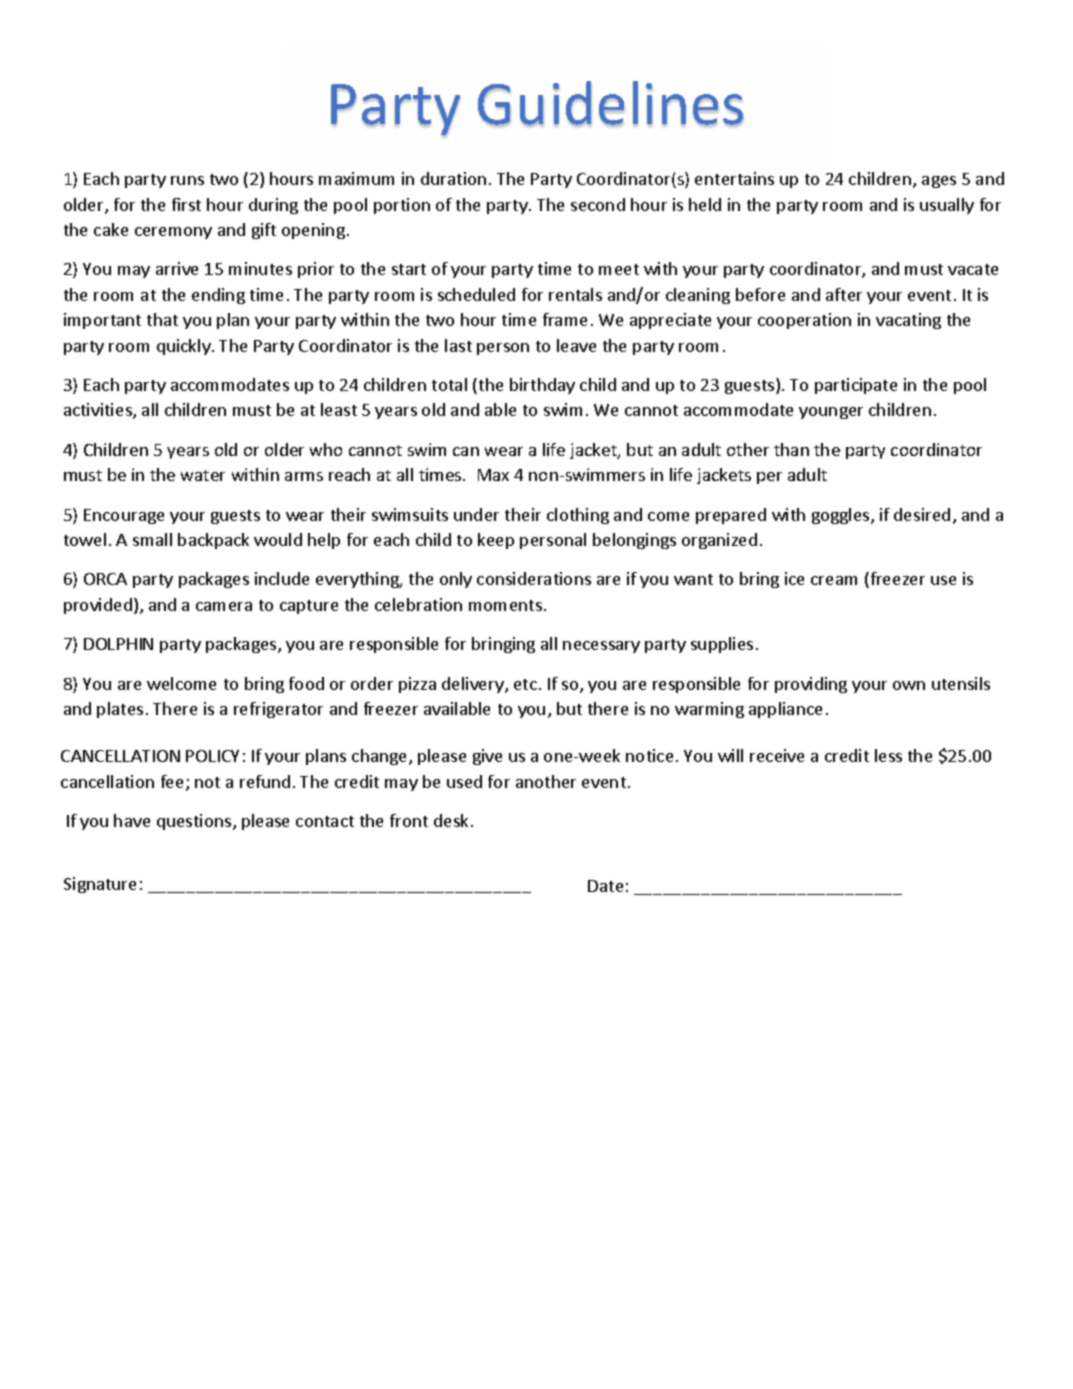  What do you see at coordinates (610, 104) in the document?
I see `Guidelines` at bounding box center [610, 104].
